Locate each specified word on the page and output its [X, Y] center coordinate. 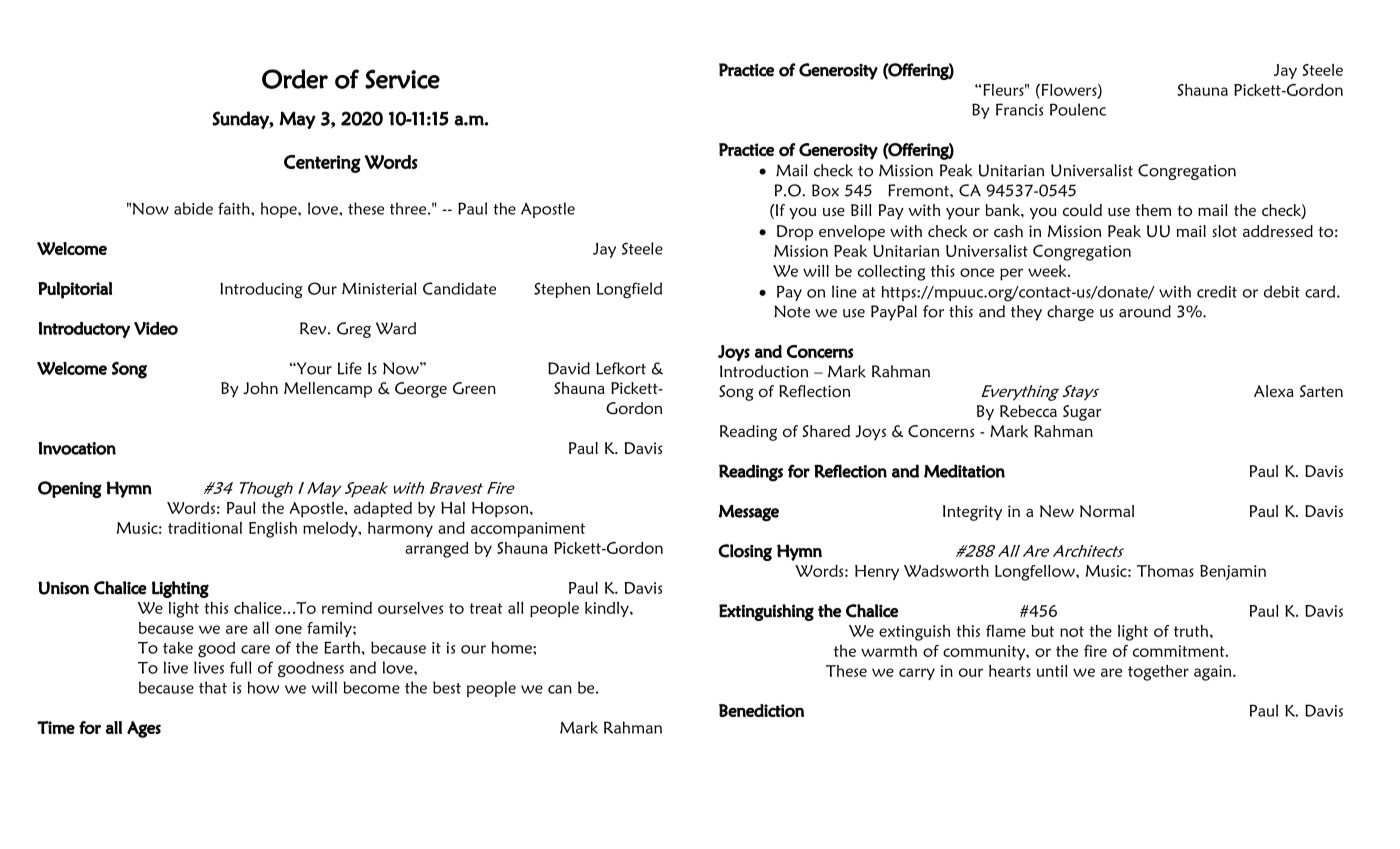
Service [402, 79]
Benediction [761, 710]
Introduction [764, 371]
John [260, 388]
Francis [1019, 109]
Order [295, 79]
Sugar [1082, 413]
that [213, 687]
